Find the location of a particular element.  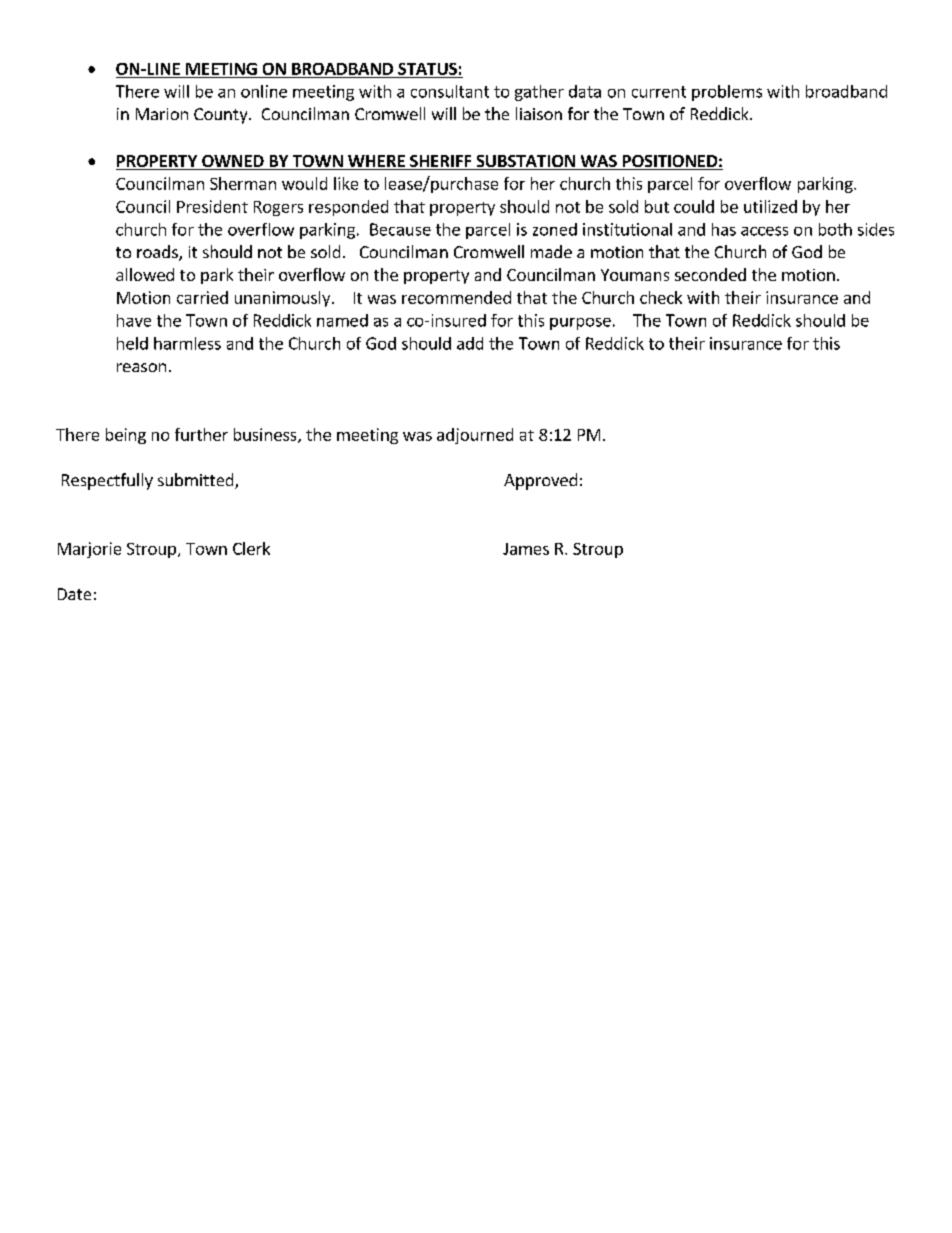

add is located at coordinates (470, 343).
